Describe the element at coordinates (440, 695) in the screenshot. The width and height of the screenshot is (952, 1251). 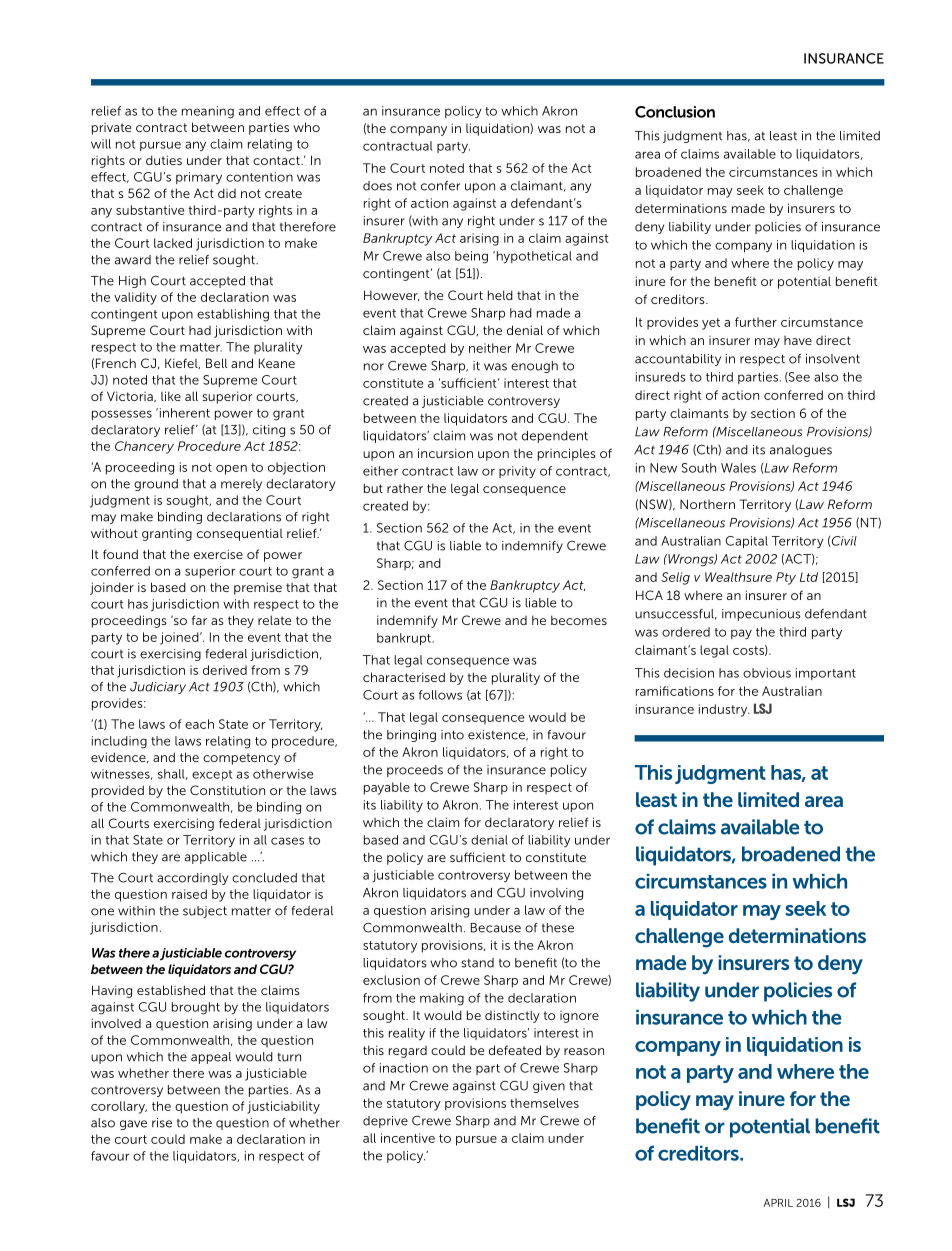
I see `follows` at that location.
